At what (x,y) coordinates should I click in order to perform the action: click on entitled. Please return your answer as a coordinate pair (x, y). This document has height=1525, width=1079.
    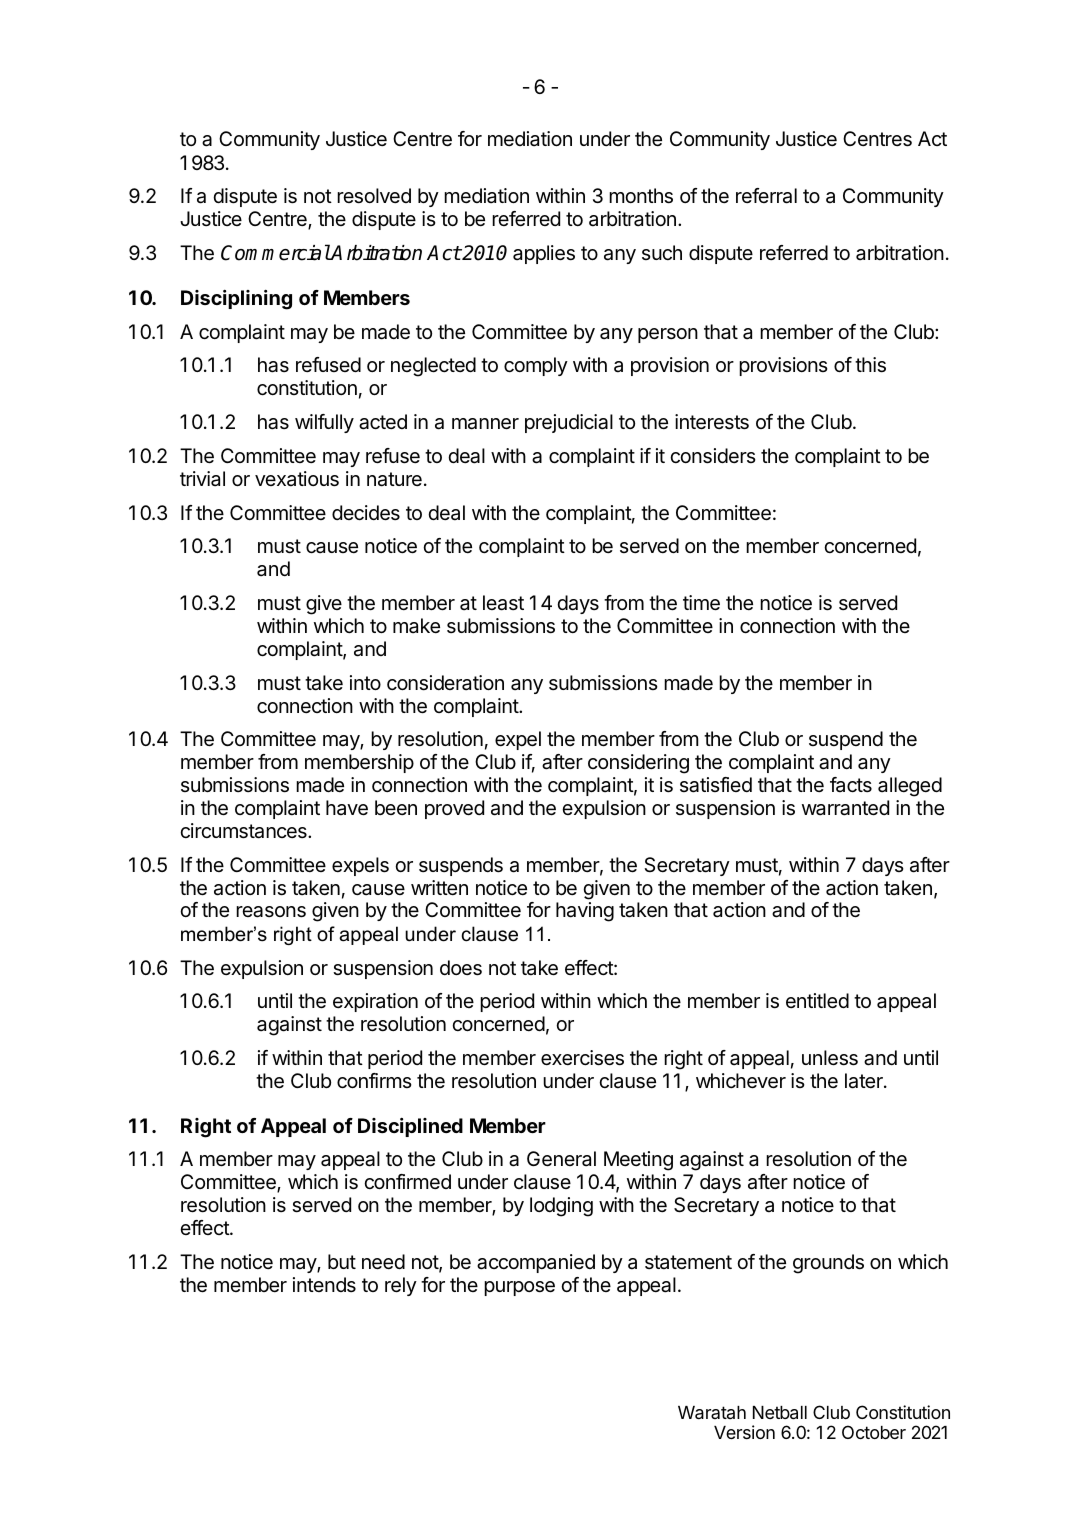
    Looking at the image, I should click on (817, 1000).
